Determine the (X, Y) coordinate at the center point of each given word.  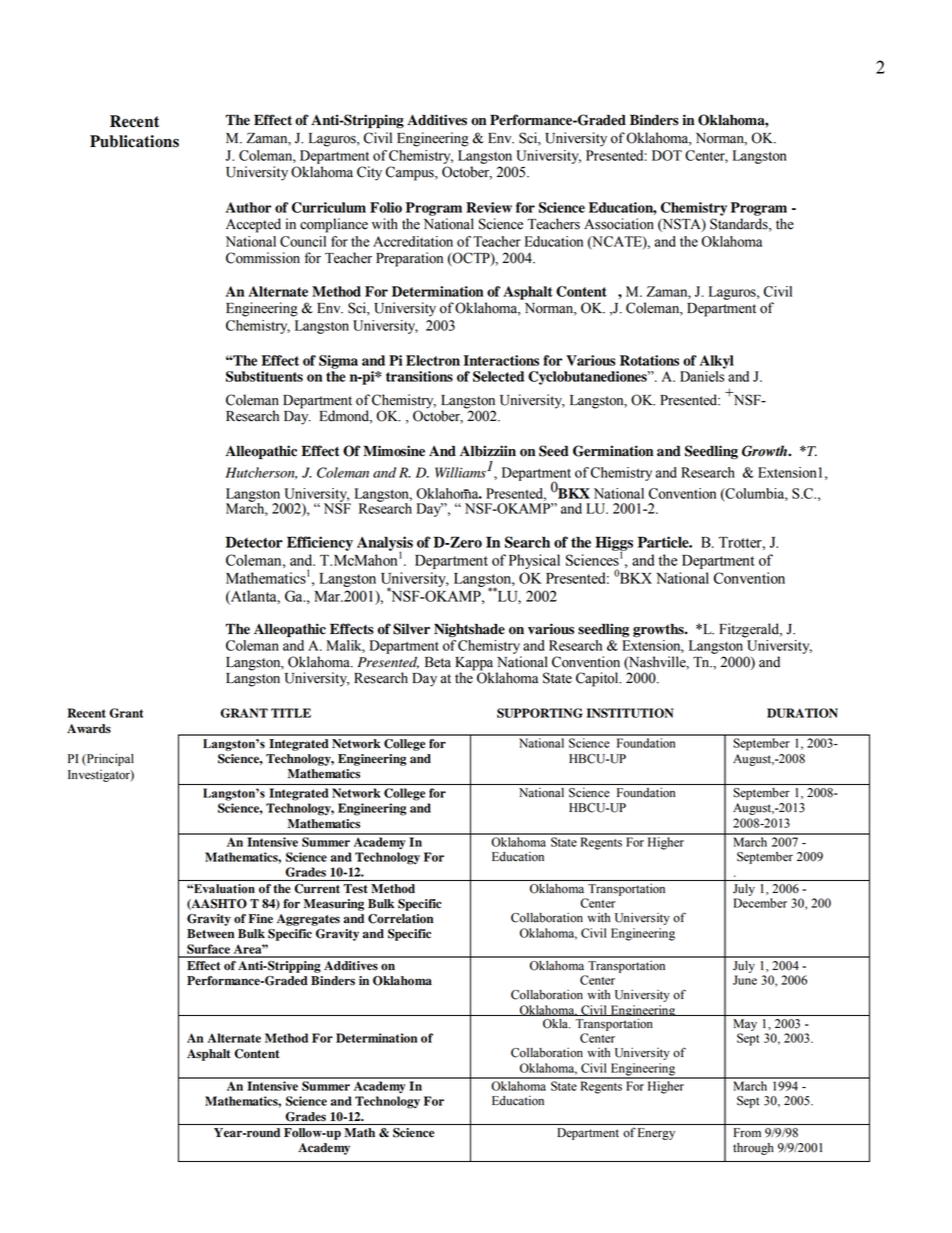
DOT (667, 155)
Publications (134, 141)
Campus (411, 173)
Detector (254, 542)
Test (355, 889)
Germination (613, 451)
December (760, 903)
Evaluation (223, 889)
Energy (656, 1134)
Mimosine (394, 451)
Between (210, 934)
